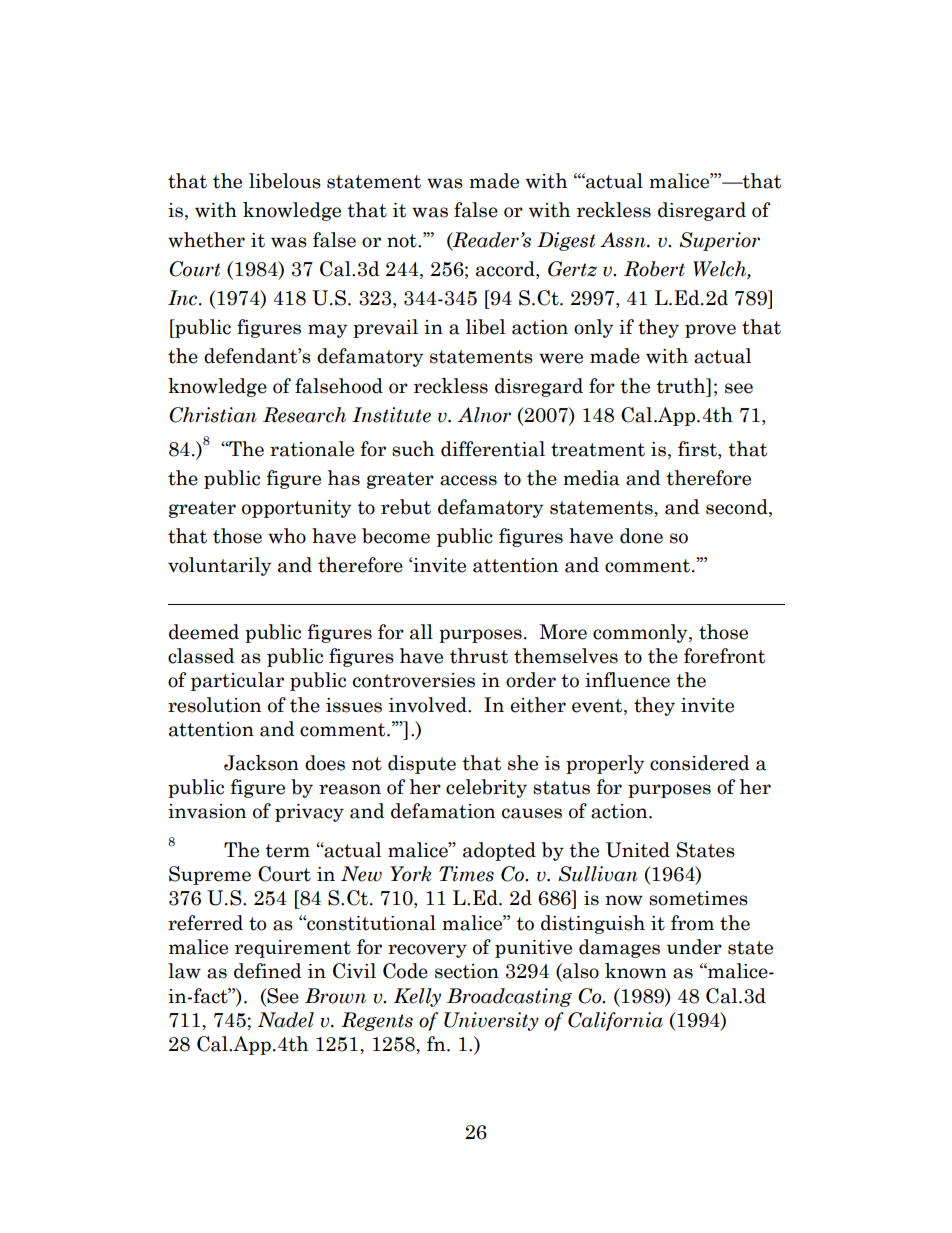 This screenshot has width=952, height=1233. What do you see at coordinates (421, 632) in the screenshot?
I see `all` at bounding box center [421, 632].
